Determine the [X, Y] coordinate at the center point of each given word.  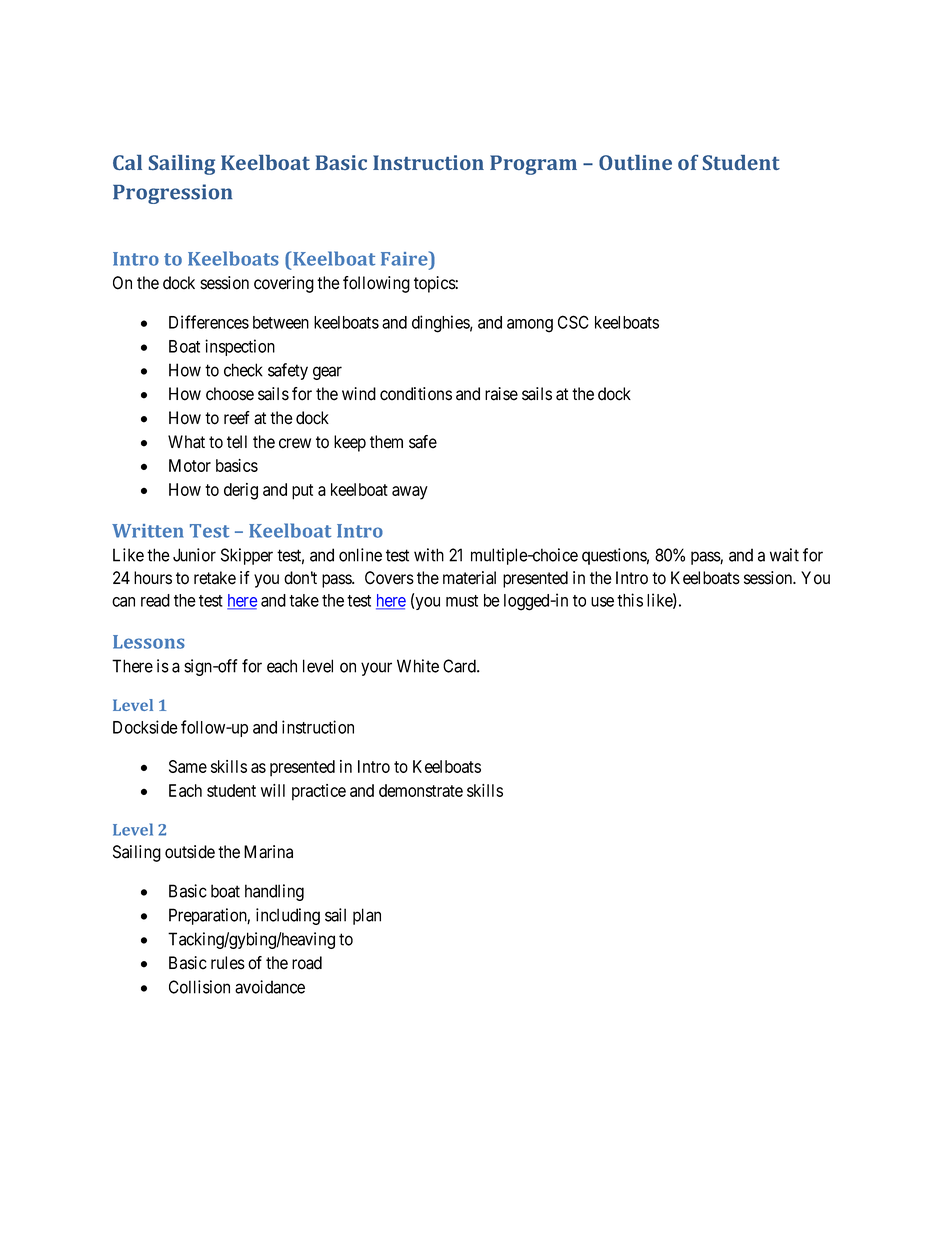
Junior [194, 555]
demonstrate [421, 790]
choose [230, 394]
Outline [635, 162]
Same [188, 766]
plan [367, 916]
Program [533, 165]
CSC [573, 322]
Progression [172, 194]
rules [228, 963]
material [469, 578]
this [630, 600]
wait [784, 555]
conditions [416, 394]
